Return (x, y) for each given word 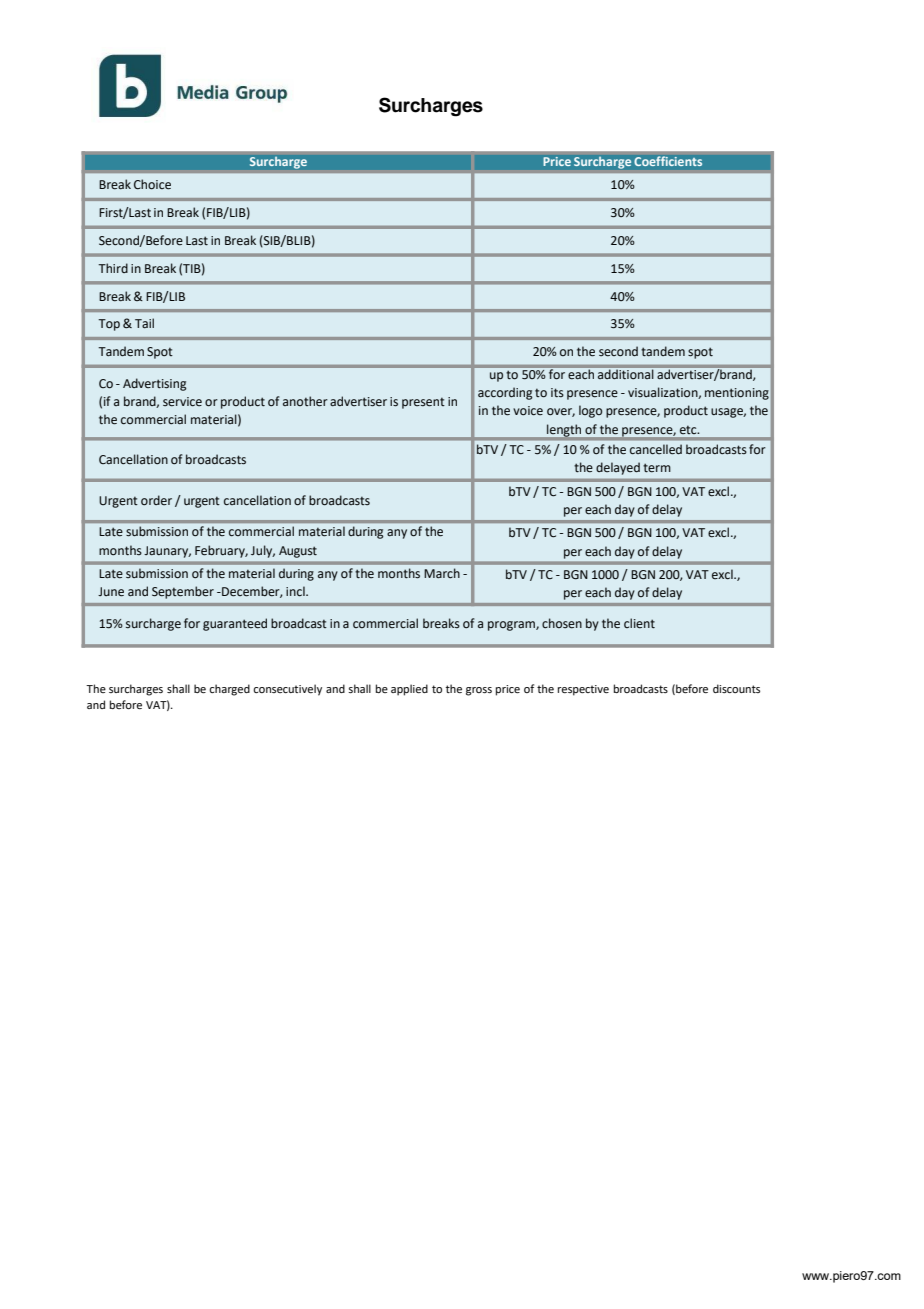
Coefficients (668, 161)
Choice (152, 184)
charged (229, 690)
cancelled (656, 449)
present (423, 403)
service (182, 402)
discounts (736, 688)
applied (409, 690)
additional (625, 374)
